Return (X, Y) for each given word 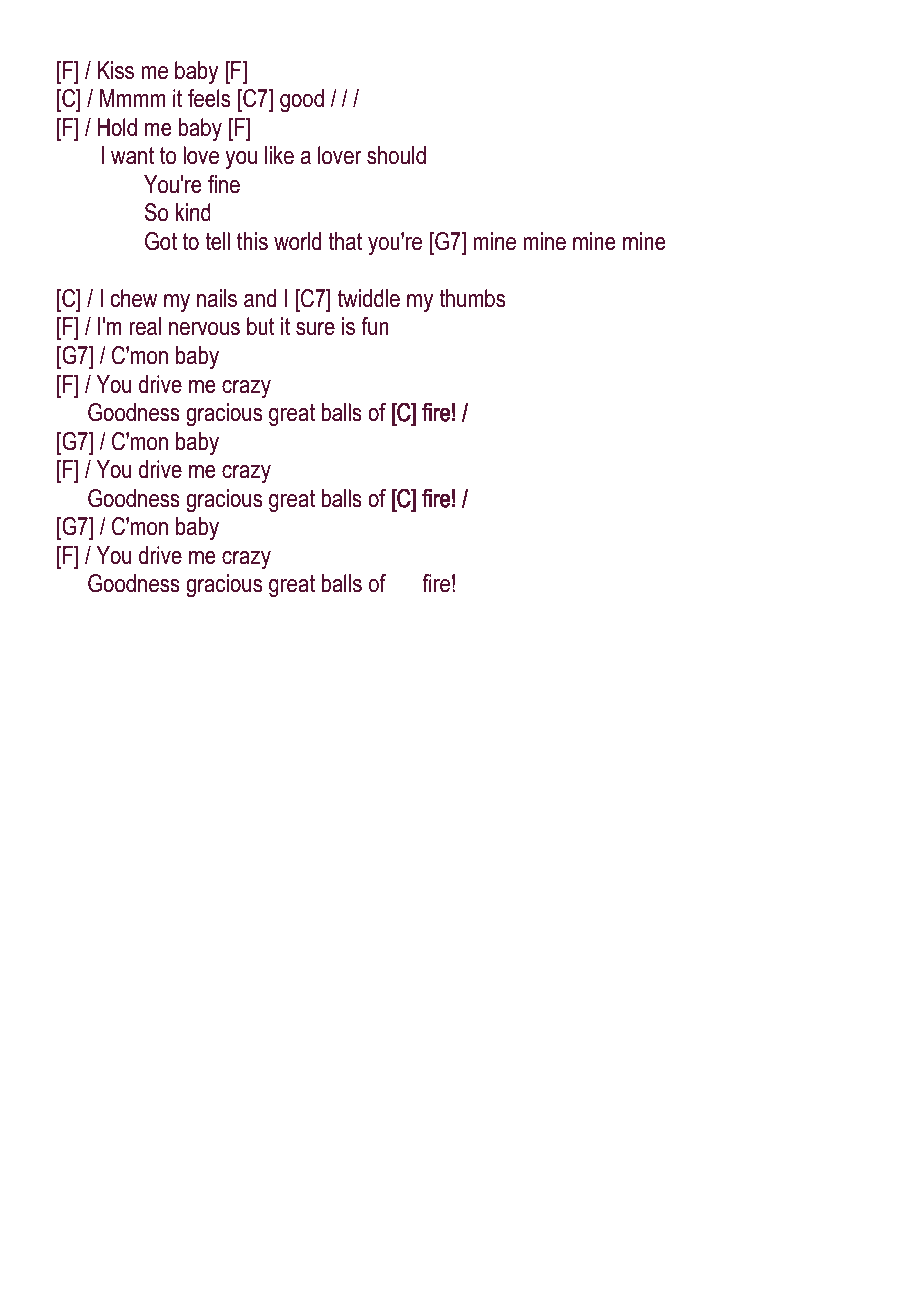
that (345, 241)
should (396, 155)
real (145, 326)
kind (193, 212)
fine (224, 184)
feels (209, 98)
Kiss (116, 70)
